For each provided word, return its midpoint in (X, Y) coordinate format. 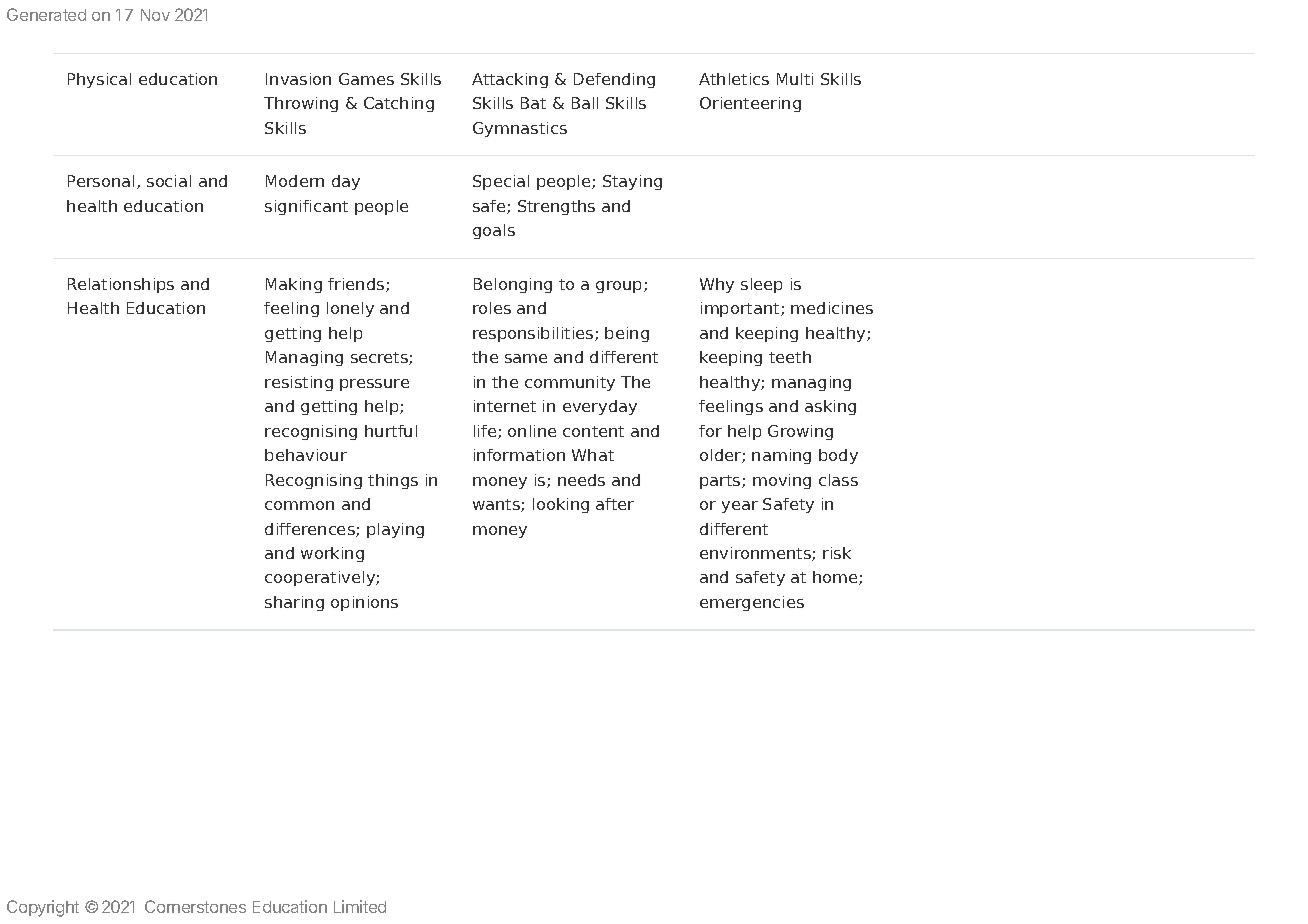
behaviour (306, 455)
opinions (364, 603)
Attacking (510, 80)
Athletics (734, 79)
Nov (155, 15)
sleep (761, 285)
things (393, 481)
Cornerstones (195, 906)
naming (781, 456)
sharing (294, 603)
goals (494, 231)
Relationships (121, 285)
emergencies (752, 603)
